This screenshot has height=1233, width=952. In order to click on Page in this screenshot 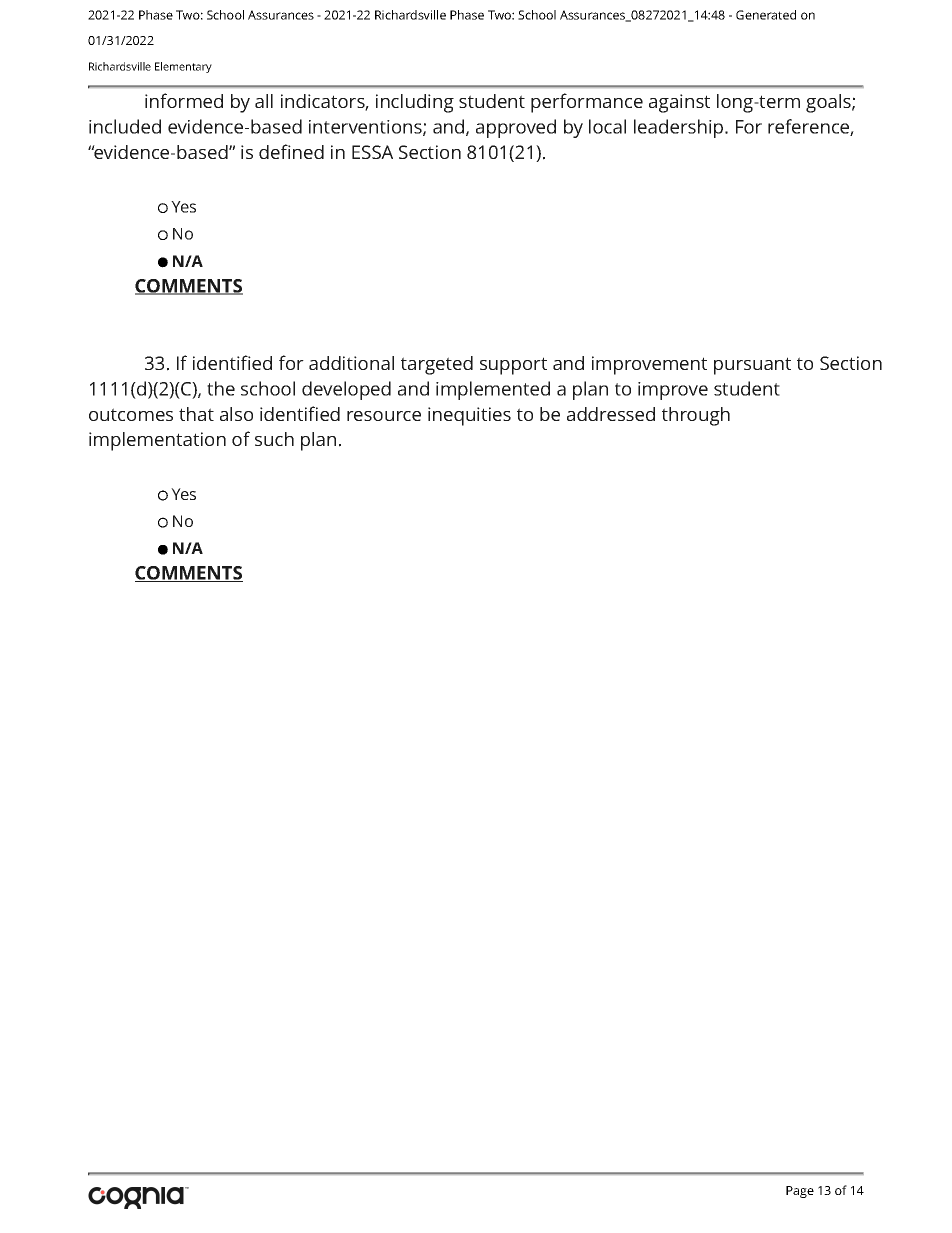, I will do `click(800, 1192)`.
